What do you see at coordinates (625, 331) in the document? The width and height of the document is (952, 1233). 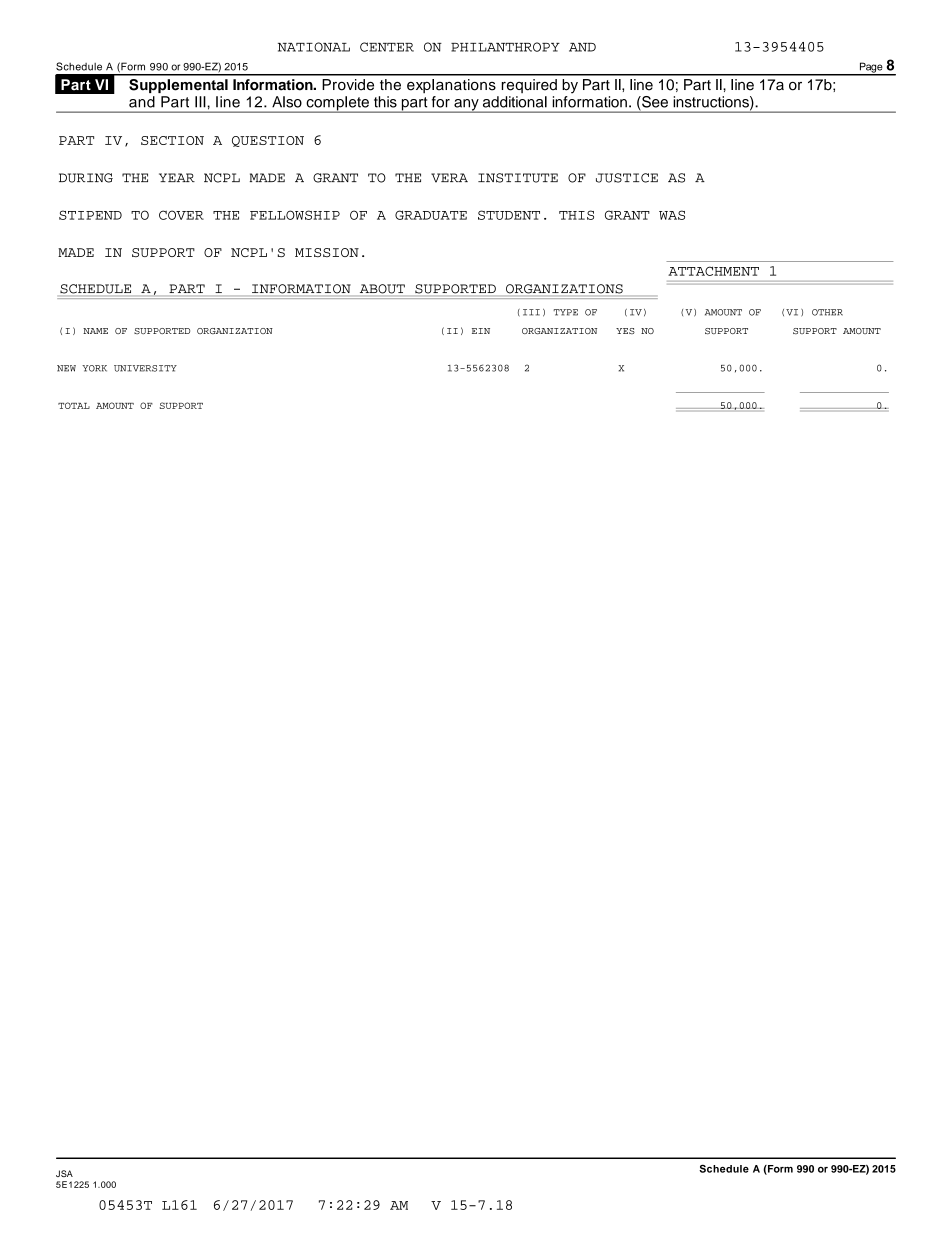 I see `YES` at bounding box center [625, 331].
